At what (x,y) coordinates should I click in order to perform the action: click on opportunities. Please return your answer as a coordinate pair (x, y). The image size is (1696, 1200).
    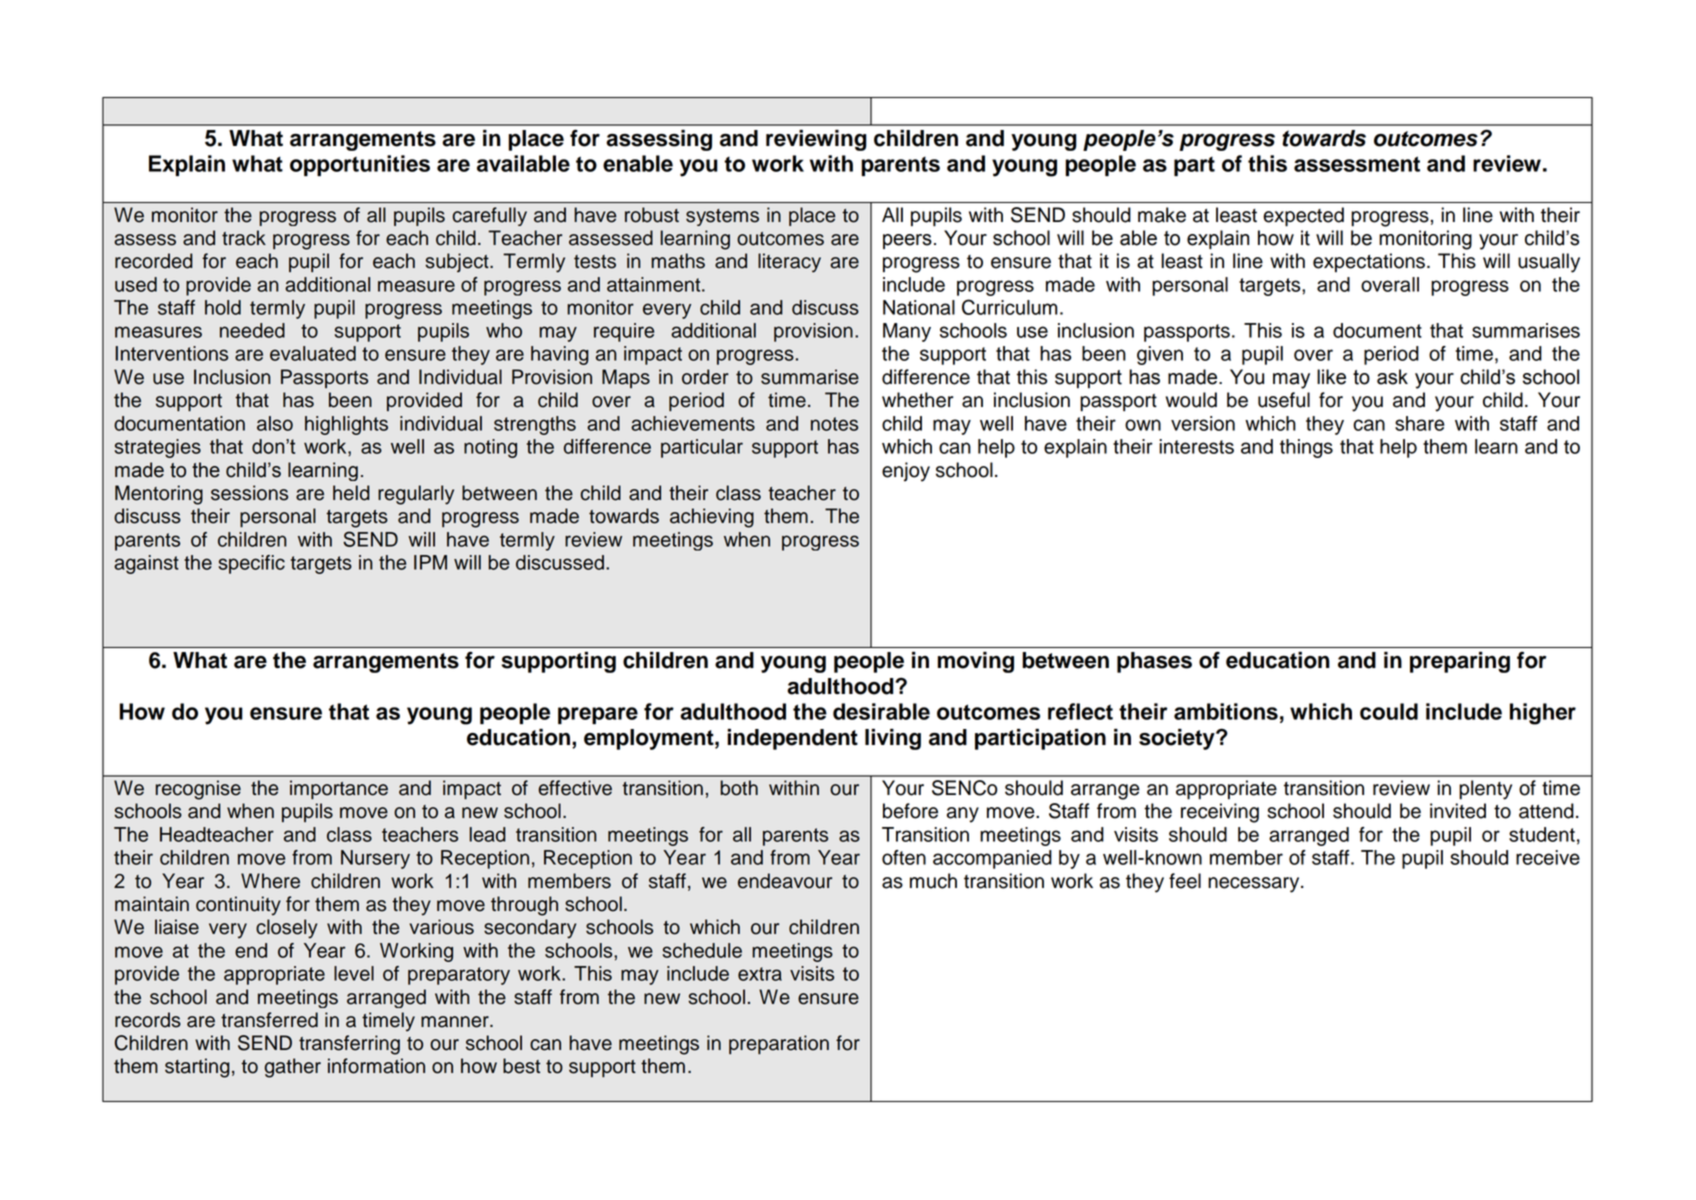
    Looking at the image, I should click on (360, 165).
